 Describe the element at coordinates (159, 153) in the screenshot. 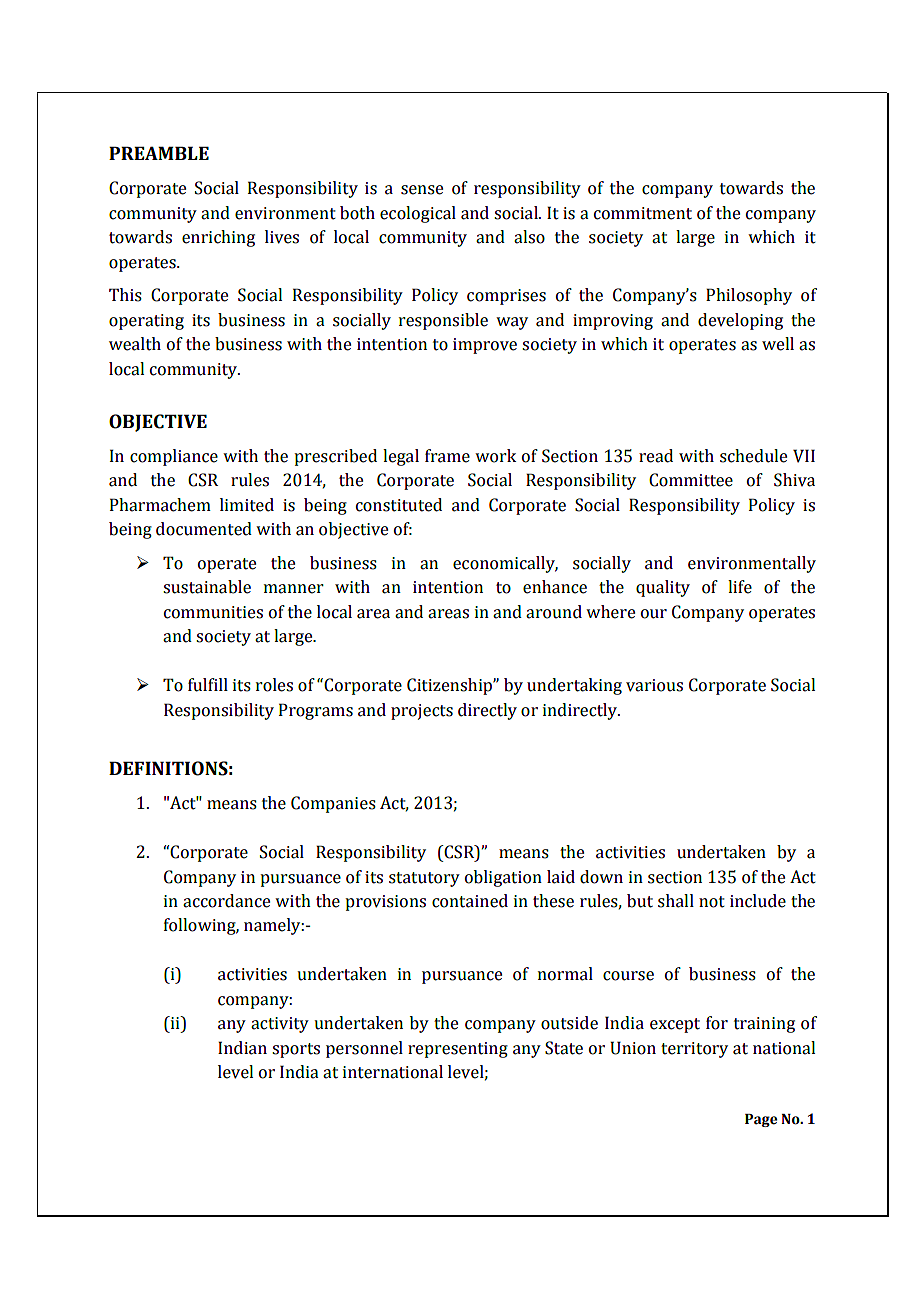

I see `PREAMBLE` at that location.
